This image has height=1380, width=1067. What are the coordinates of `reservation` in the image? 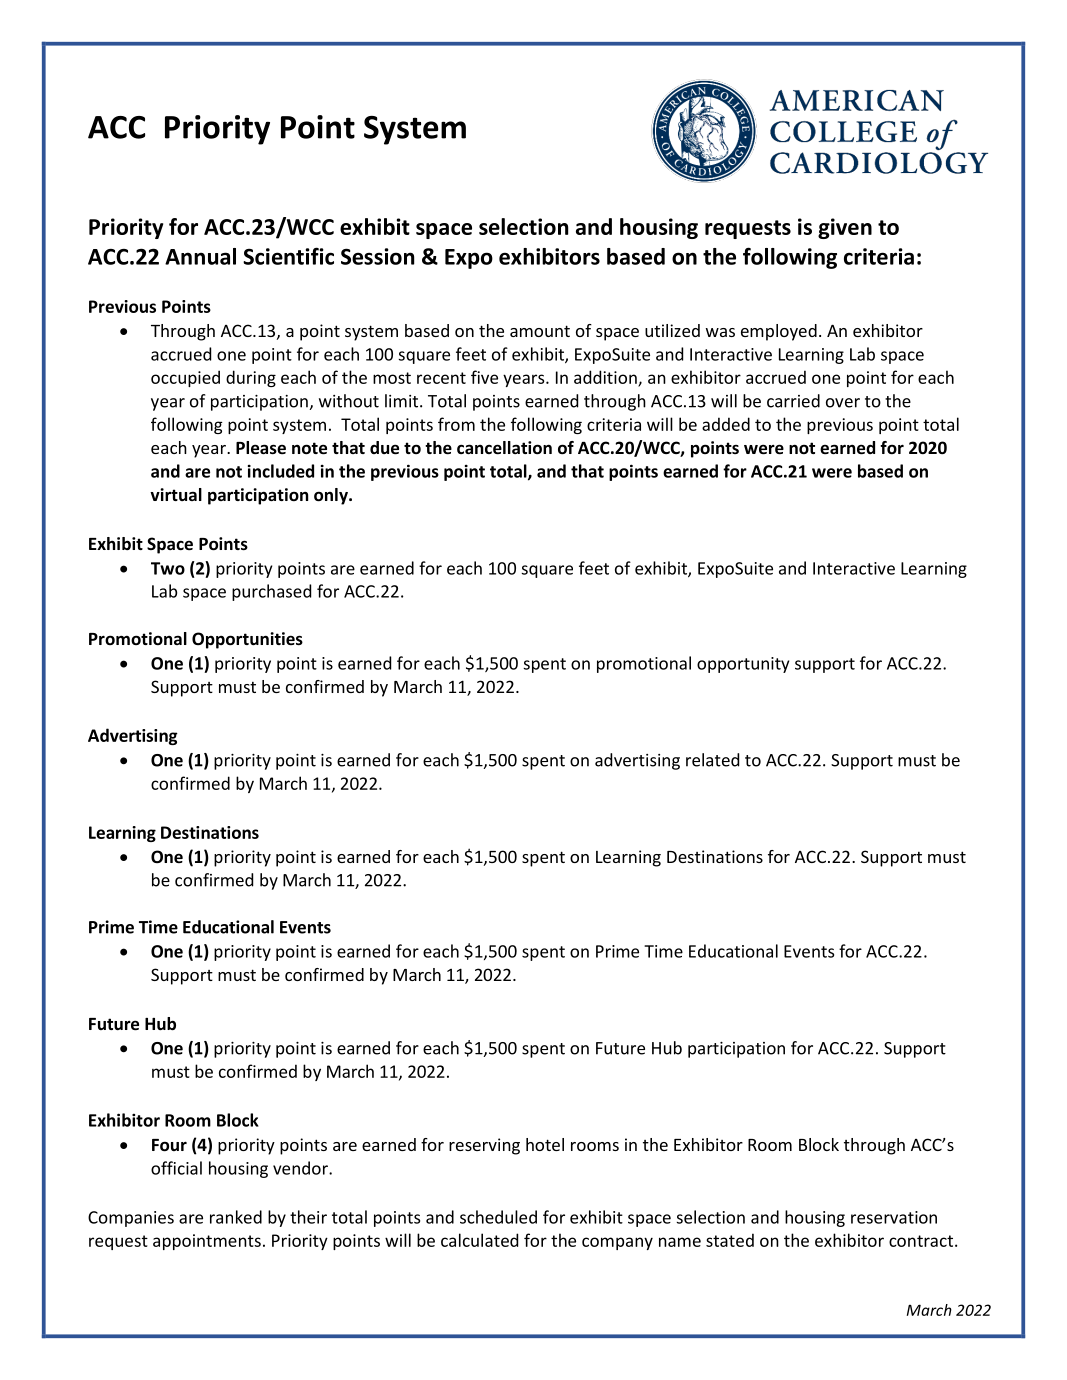 It's located at (894, 1217).
